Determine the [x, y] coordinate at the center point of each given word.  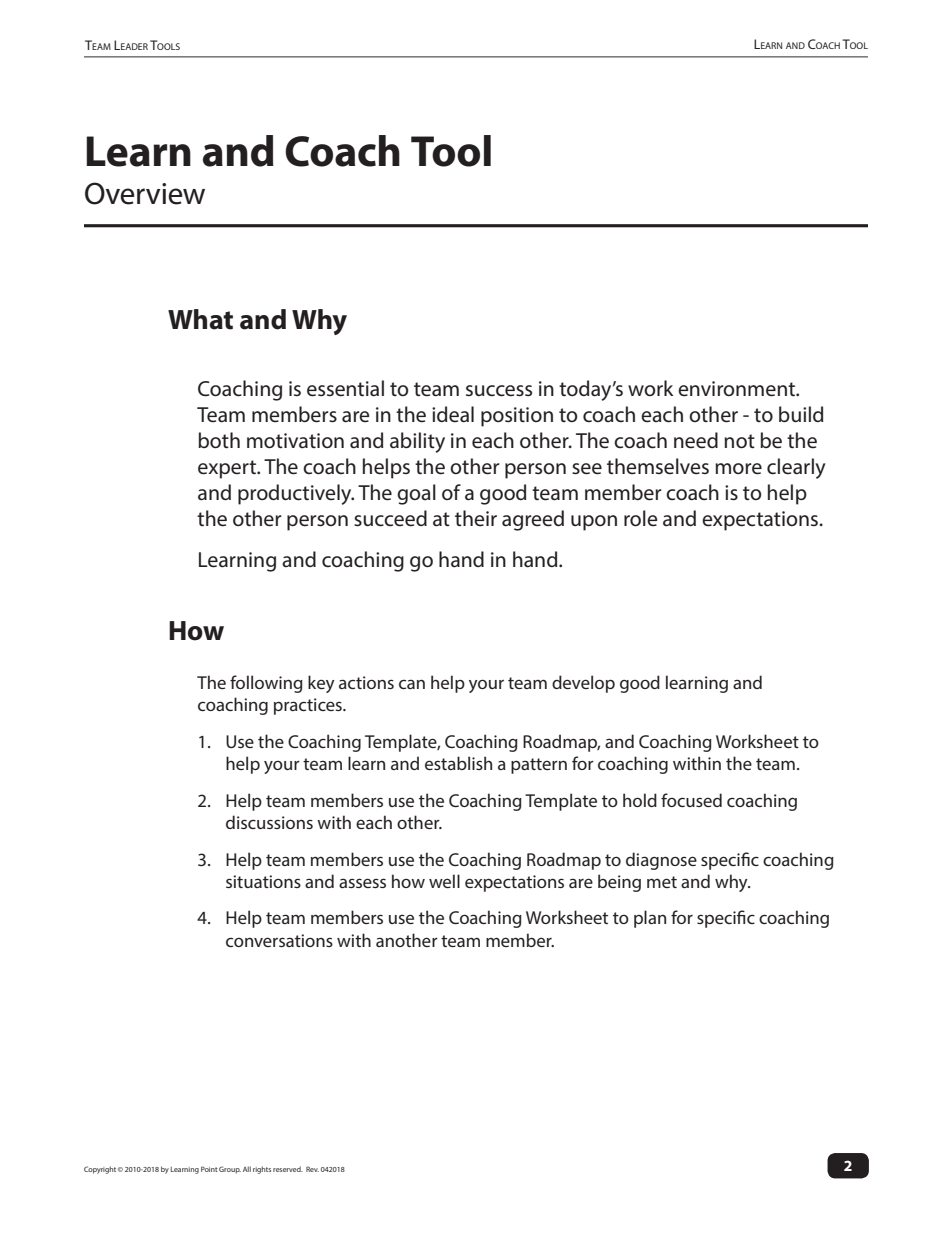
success [499, 391]
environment [737, 389]
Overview [145, 193]
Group [230, 1170]
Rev [312, 1169]
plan [650, 919]
